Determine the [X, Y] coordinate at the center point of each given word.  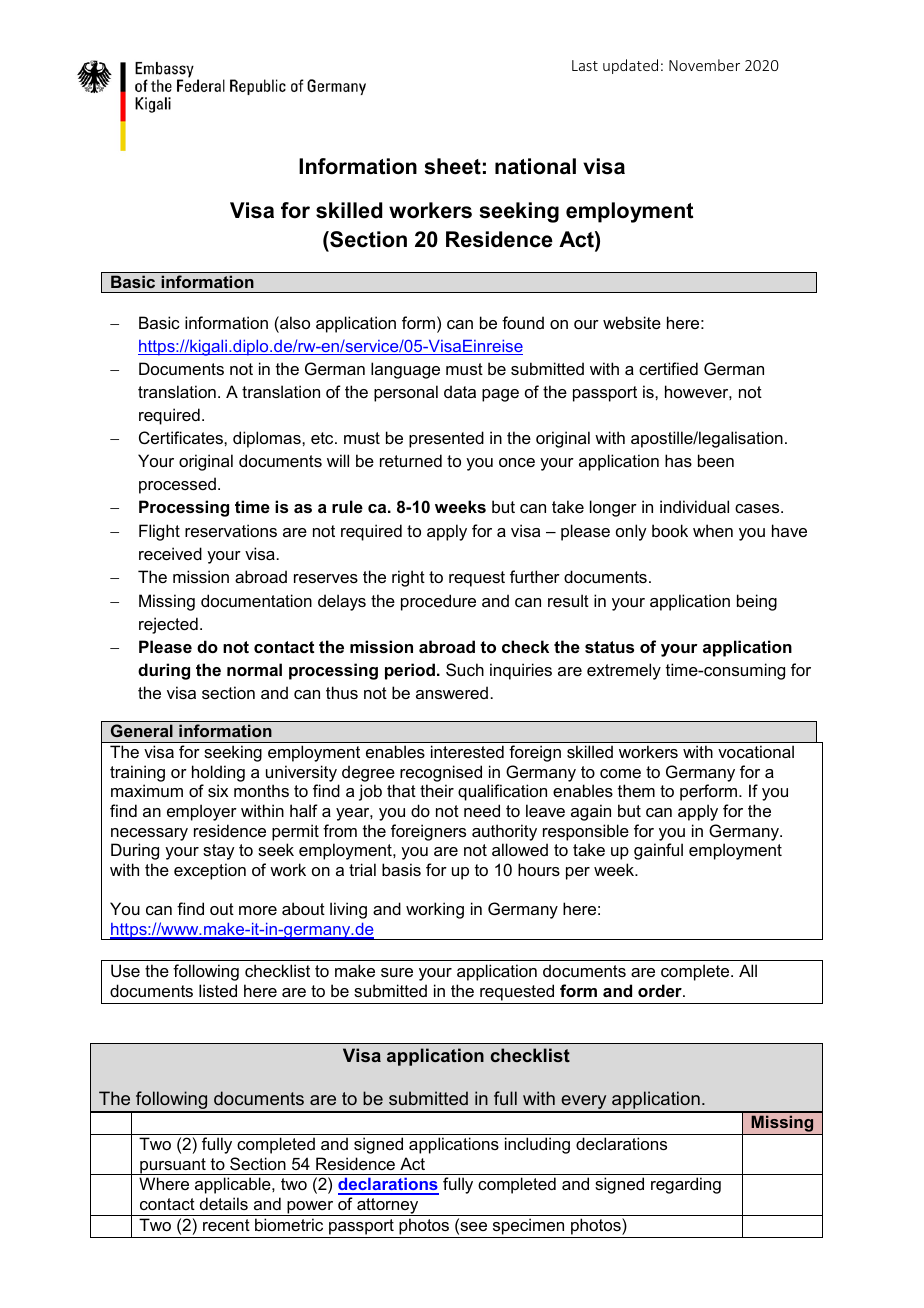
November [704, 65]
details [224, 1203]
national [535, 166]
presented [446, 439]
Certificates [182, 437]
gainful [658, 851]
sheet [453, 166]
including [537, 1145]
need [482, 810]
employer [202, 812]
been [716, 460]
